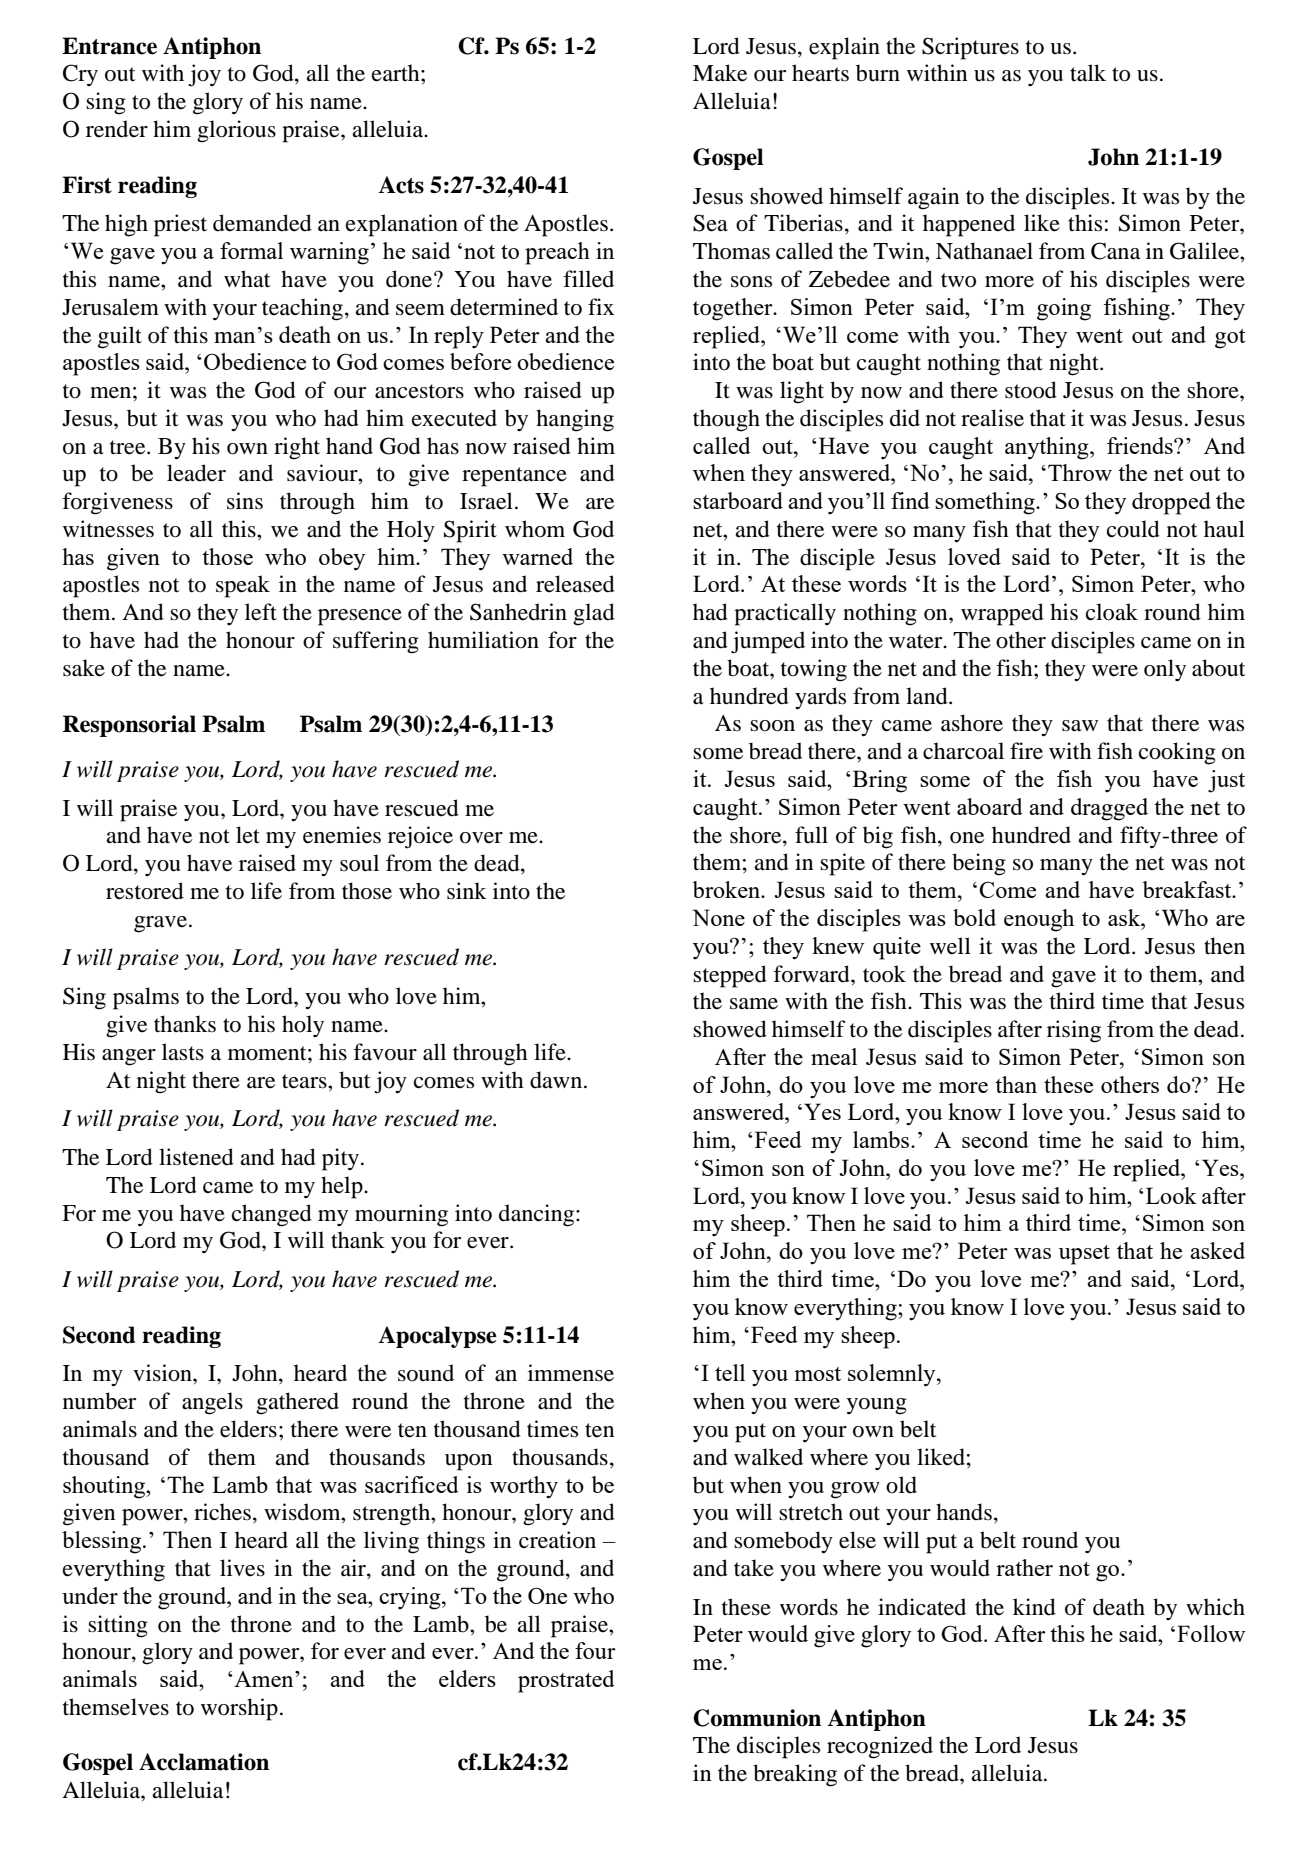 Image resolution: width=1308 pixels, height=1849 pixels. Describe the element at coordinates (730, 1372) in the page. I see `tell` at that location.
